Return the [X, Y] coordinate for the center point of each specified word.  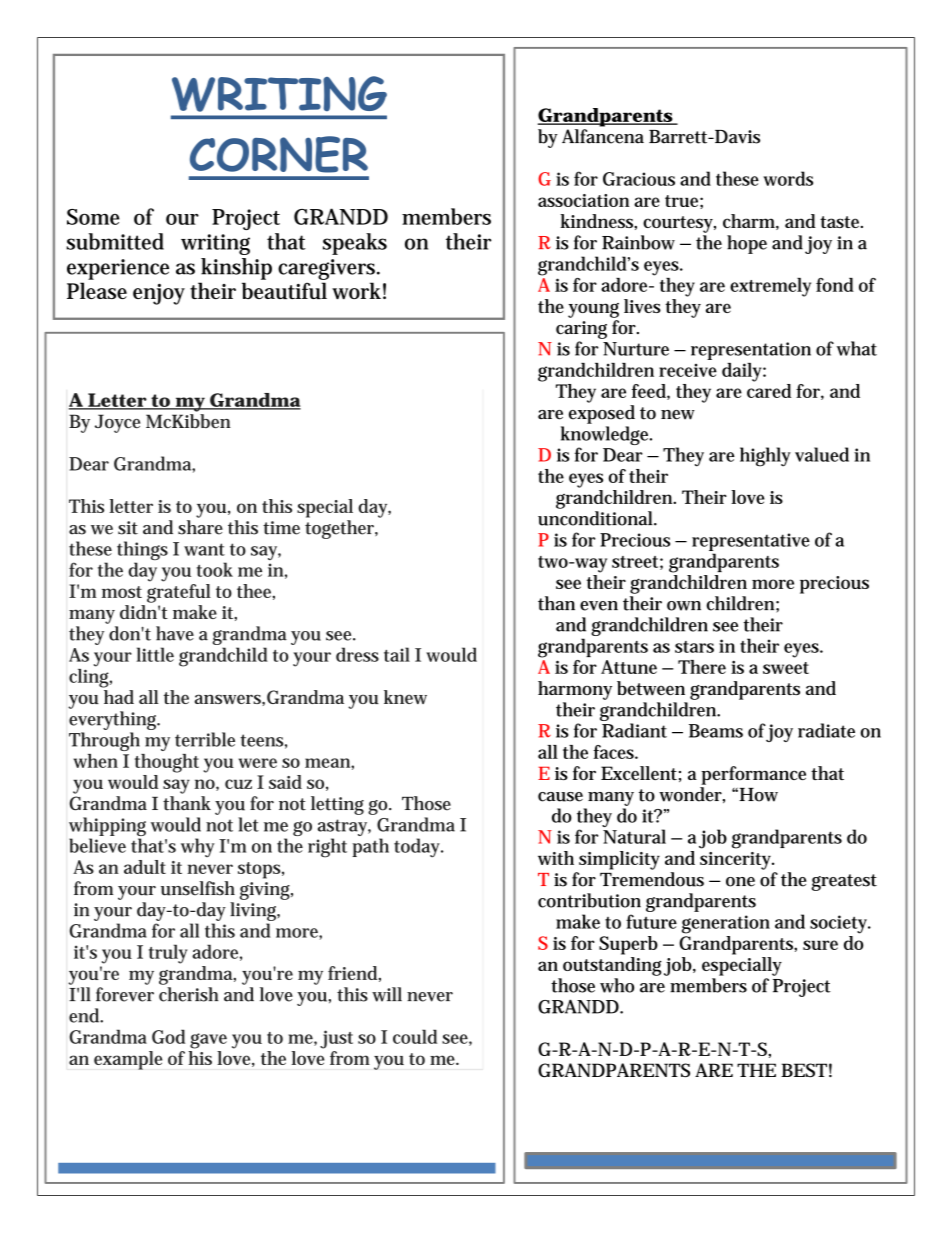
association [583, 200]
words [788, 178]
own [684, 606]
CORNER [279, 154]
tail [397, 654]
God [168, 1036]
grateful [179, 593]
